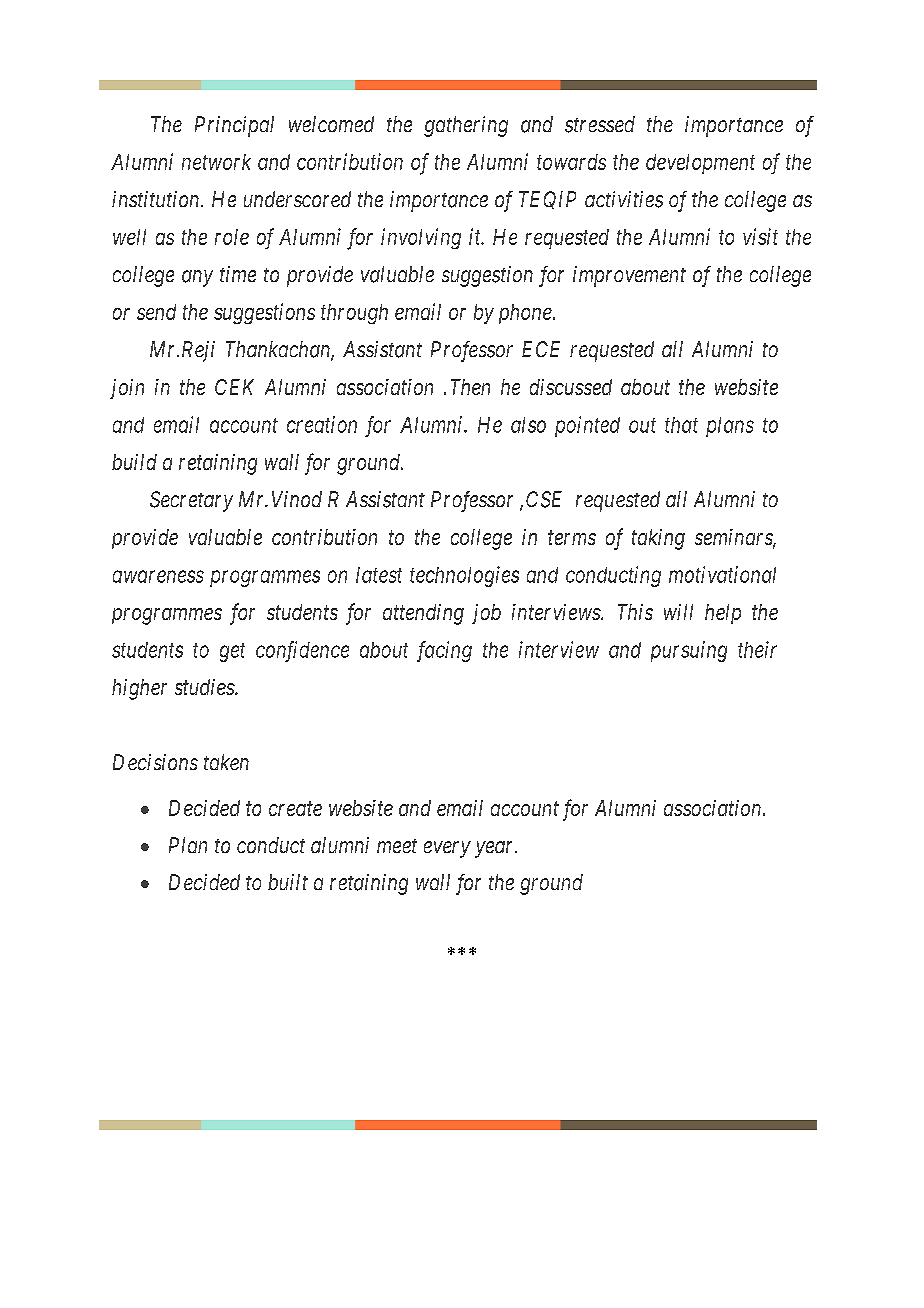 The width and height of the image is (924, 1308). Describe the element at coordinates (216, 162) in the image. I see `network` at that location.
